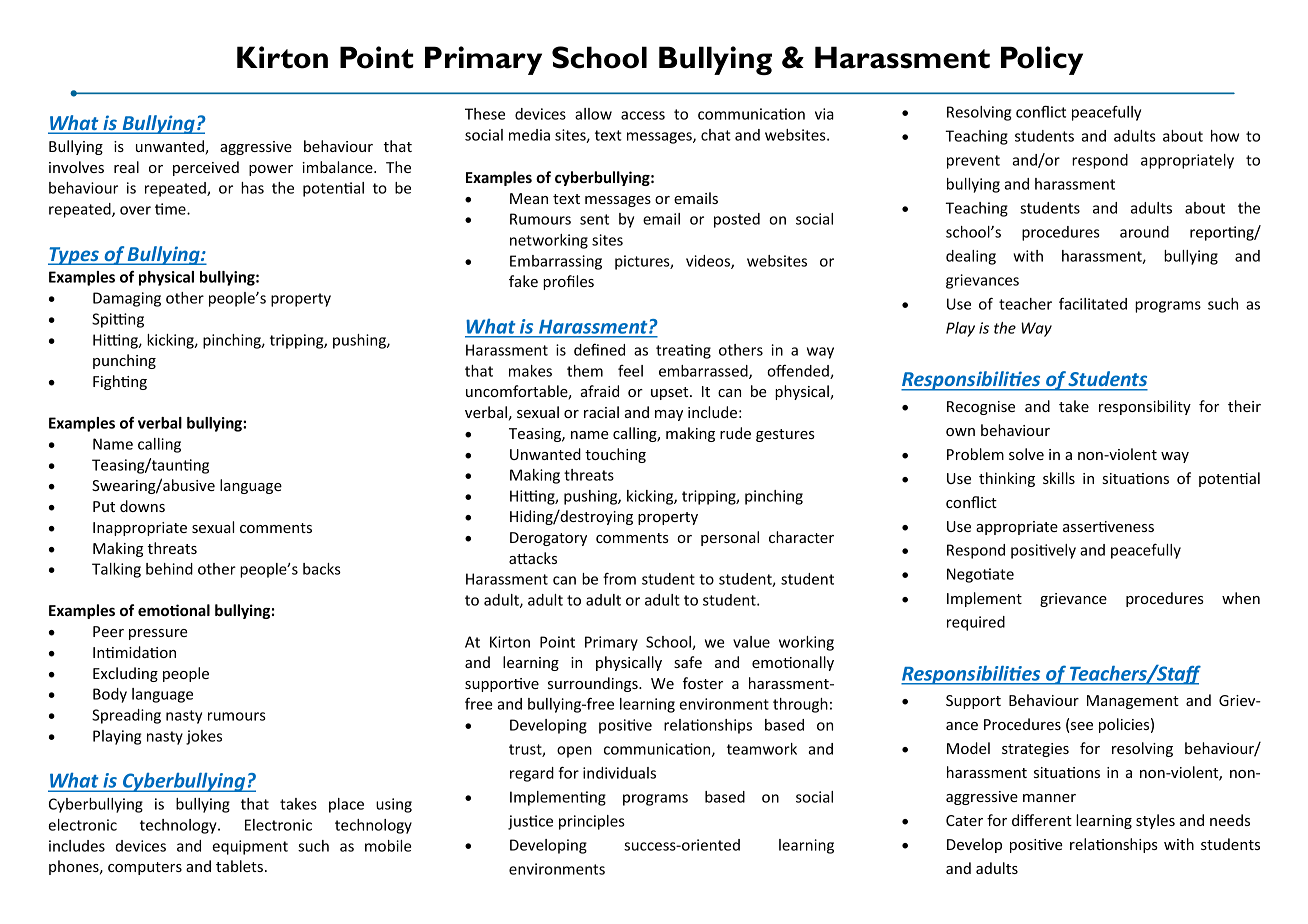 This document has height=924, width=1308. I want to click on responsibility, so click(1145, 407).
